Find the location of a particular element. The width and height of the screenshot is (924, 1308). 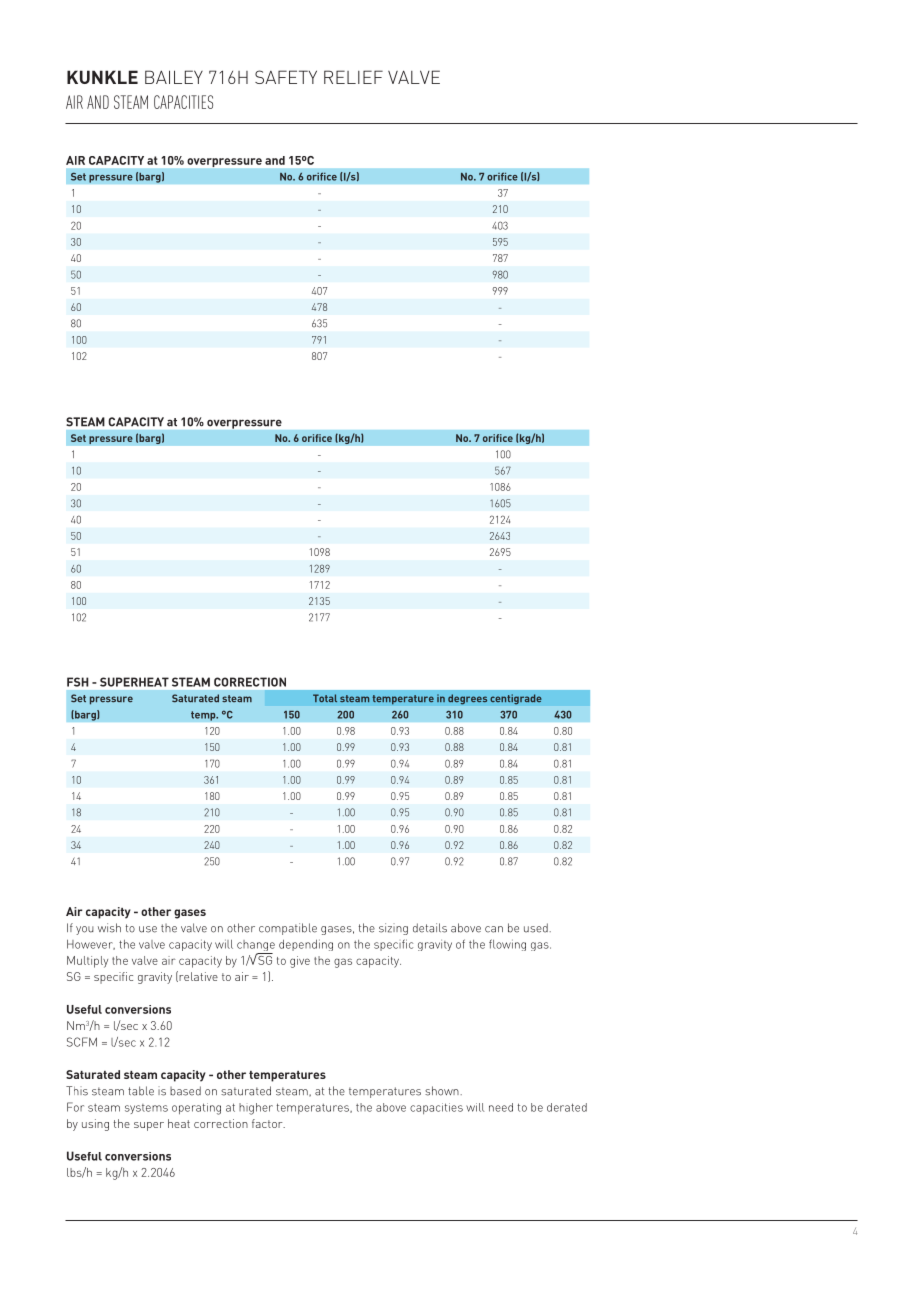

table is located at coordinates (141, 1091).
